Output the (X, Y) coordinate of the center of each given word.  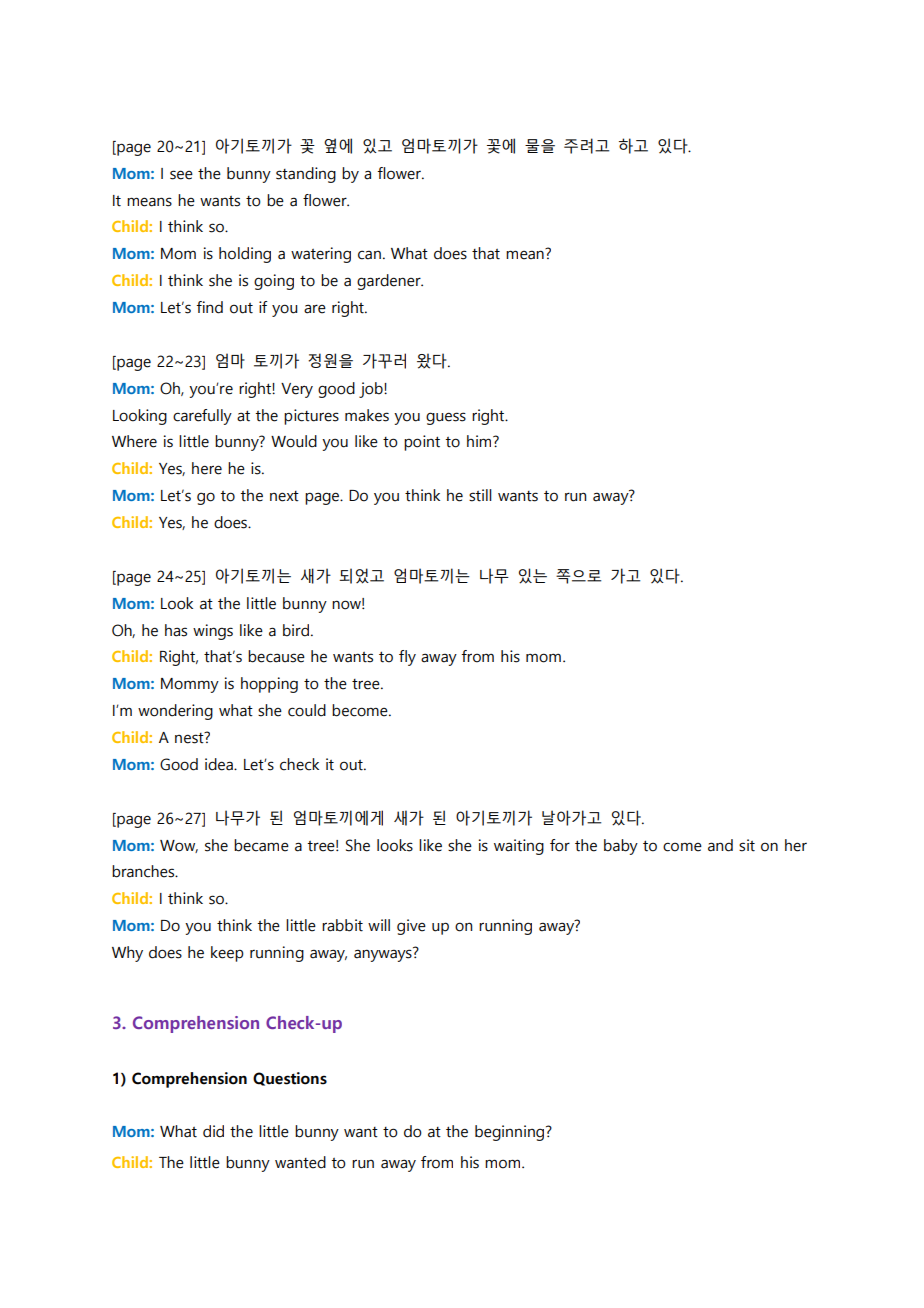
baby (621, 847)
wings (213, 632)
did (213, 1131)
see (181, 175)
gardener (390, 282)
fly (407, 658)
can (369, 255)
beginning (509, 1133)
